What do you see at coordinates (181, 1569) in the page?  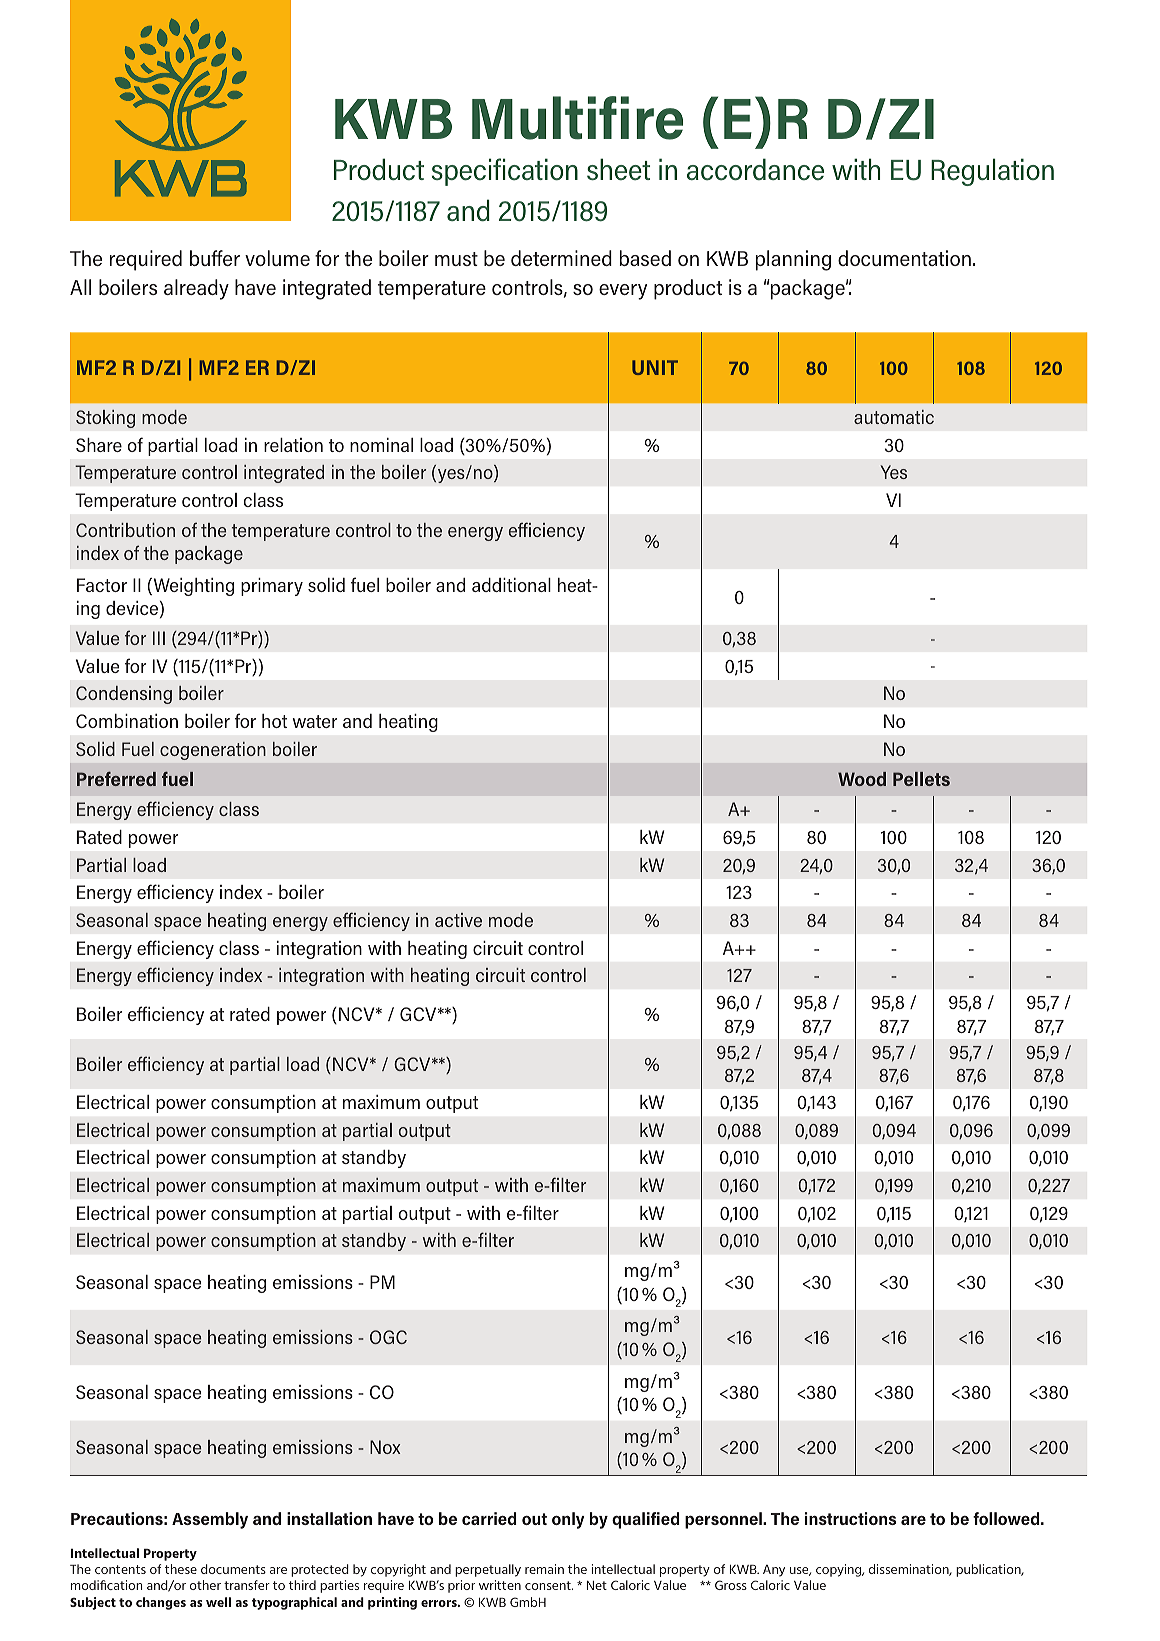 I see `these` at bounding box center [181, 1569].
